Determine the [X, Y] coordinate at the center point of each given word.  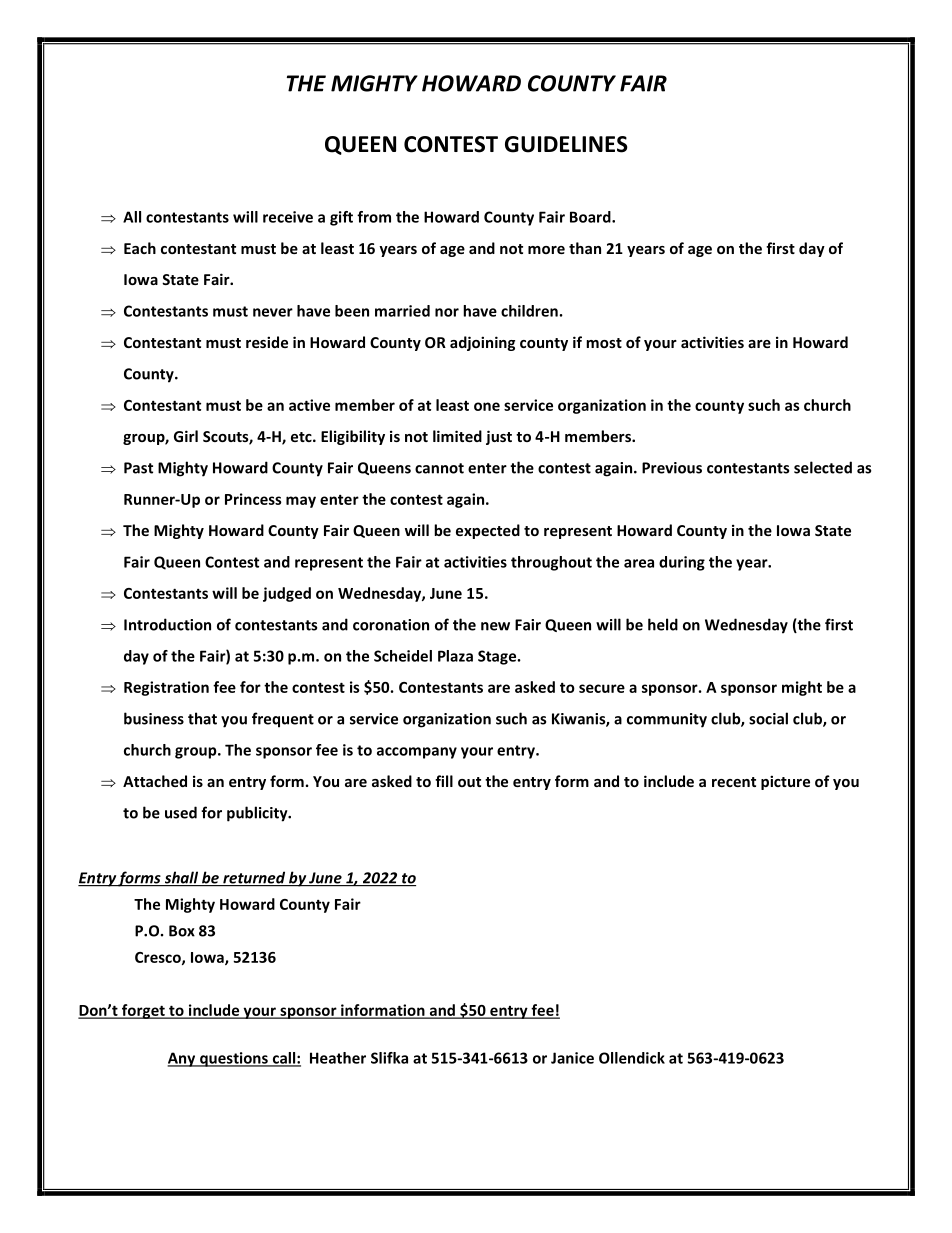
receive [288, 217]
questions [234, 1059]
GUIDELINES [566, 144]
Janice [572, 1058]
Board [591, 217]
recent [734, 782]
